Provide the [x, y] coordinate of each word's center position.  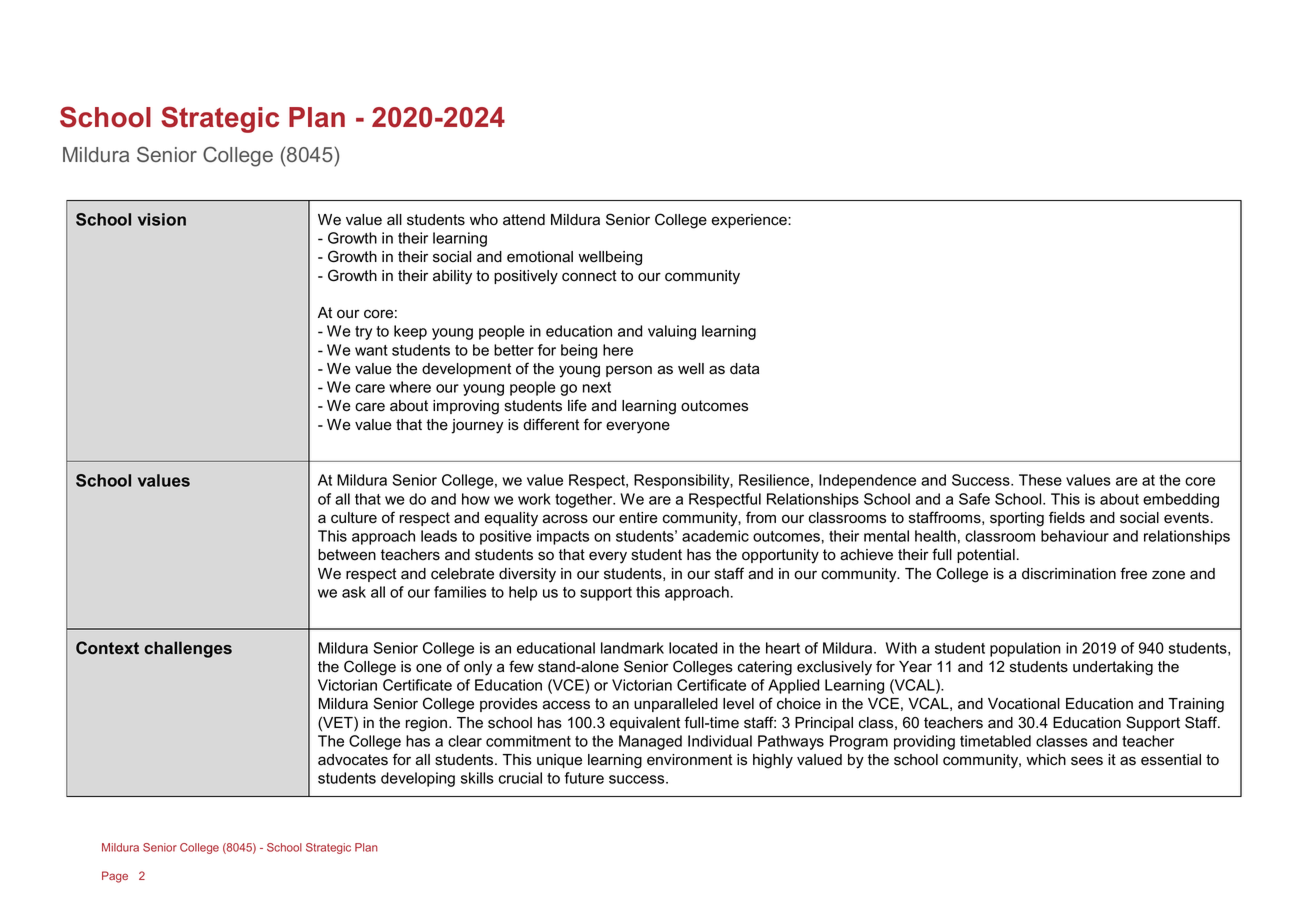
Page [115, 877]
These [1040, 480]
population [1025, 649]
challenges [188, 649]
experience [750, 221]
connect [589, 276]
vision [162, 219]
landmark [632, 648]
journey [477, 426]
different [551, 424]
